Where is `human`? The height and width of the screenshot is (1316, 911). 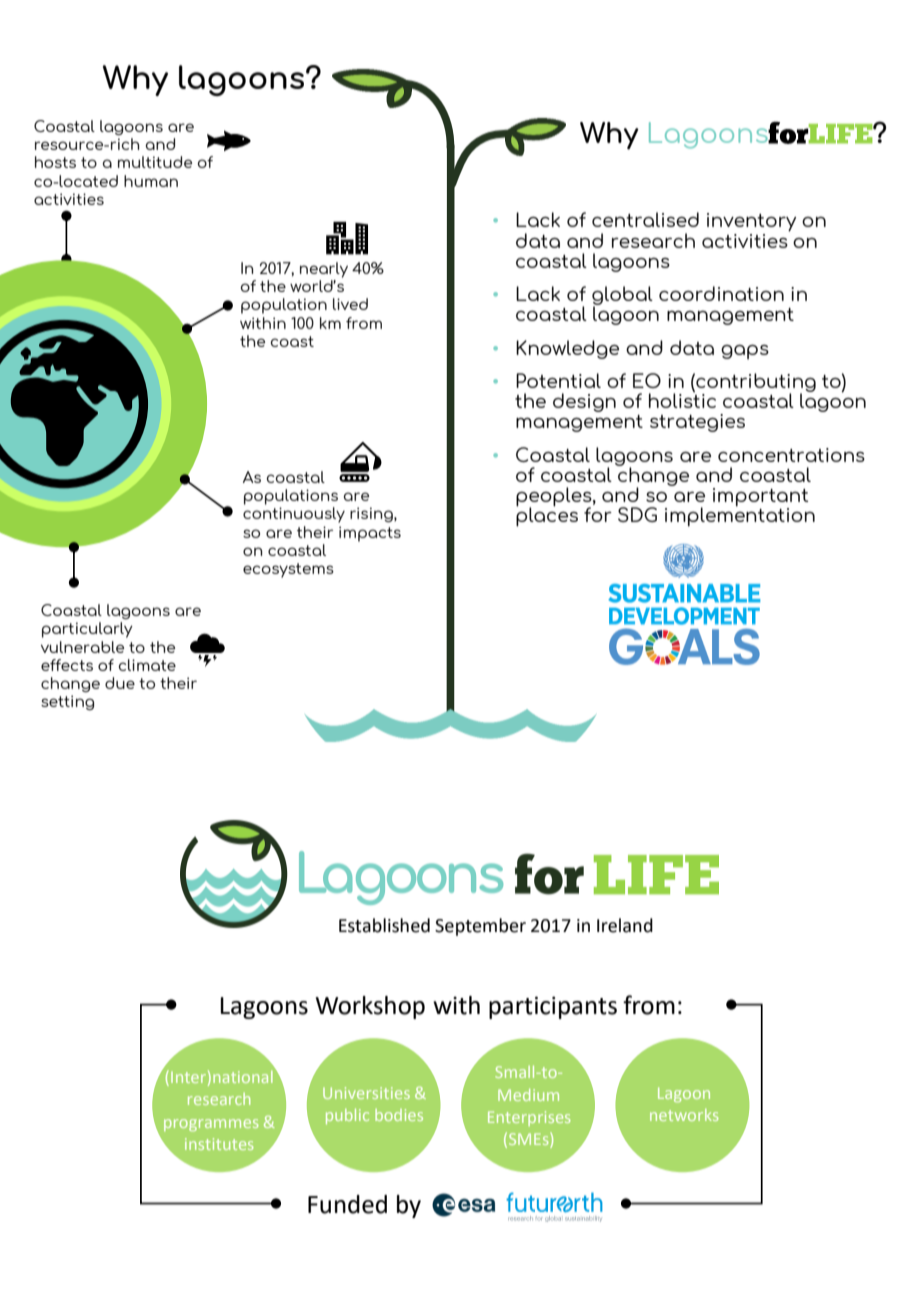 human is located at coordinates (151, 181).
